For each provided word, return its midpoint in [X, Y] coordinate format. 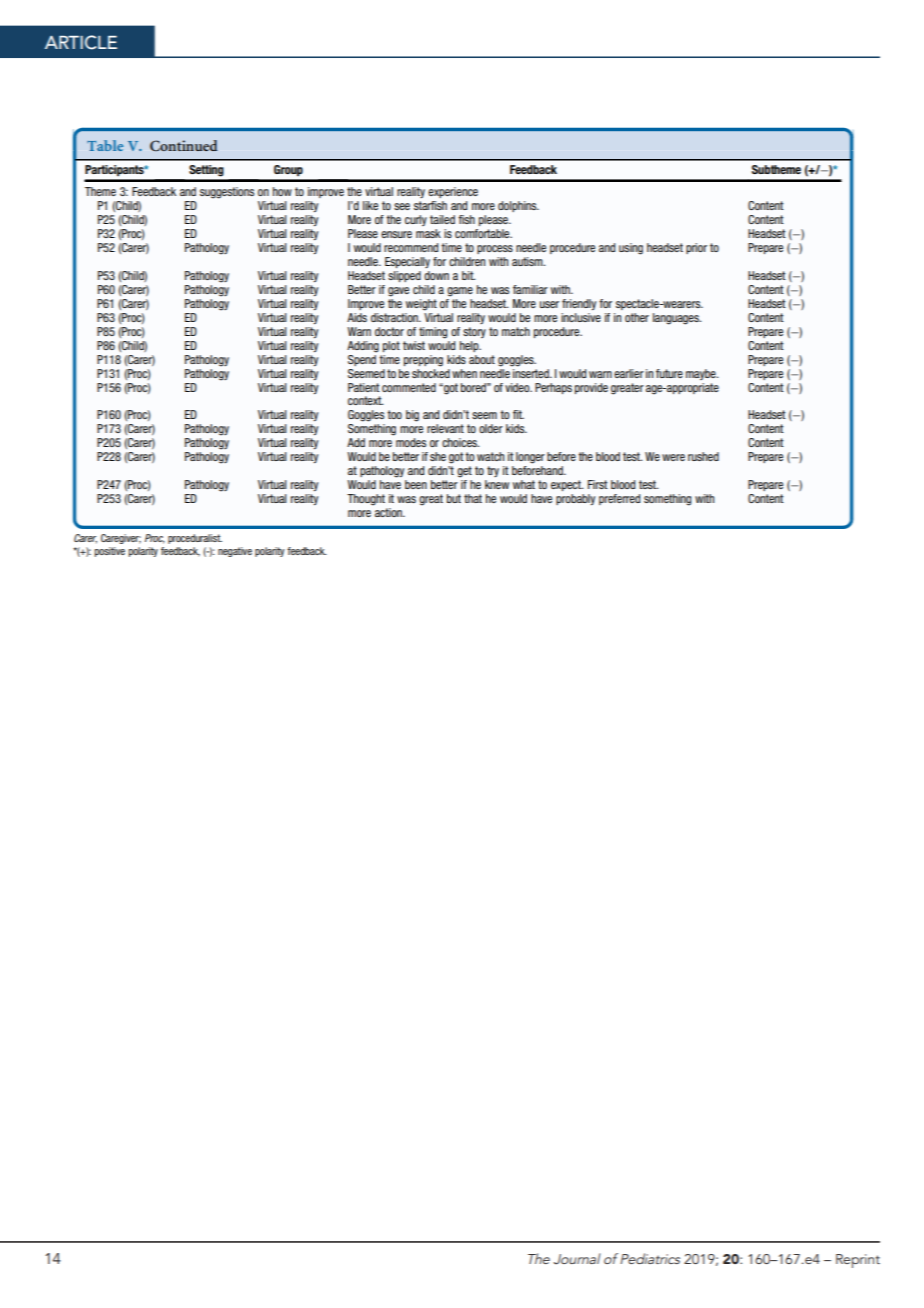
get [464, 472]
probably [575, 499]
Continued [183, 145]
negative [235, 552]
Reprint [858, 1261]
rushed [703, 456]
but [454, 498]
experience [453, 192]
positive [110, 552]
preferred [619, 499]
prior [696, 248]
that [473, 498]
